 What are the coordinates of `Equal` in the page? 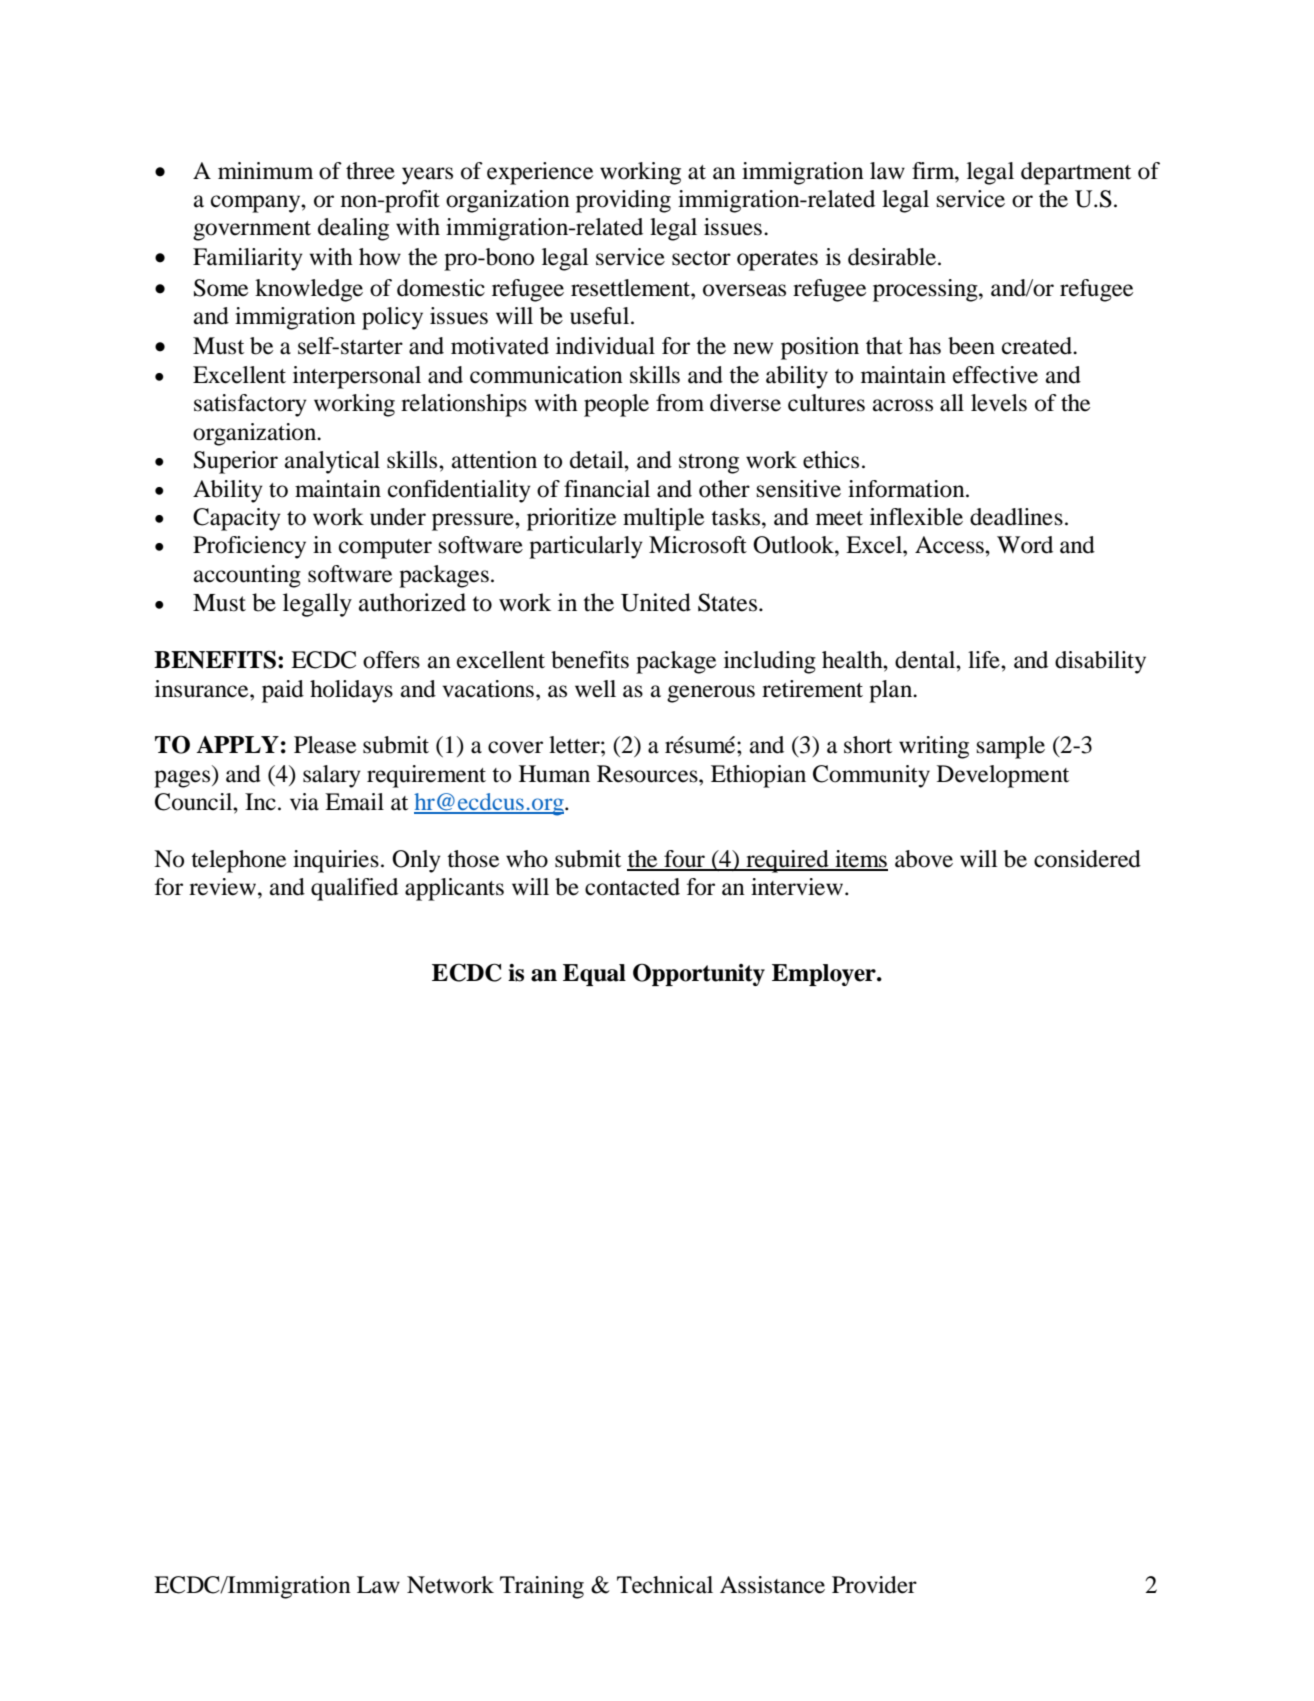 It's located at (594, 975).
